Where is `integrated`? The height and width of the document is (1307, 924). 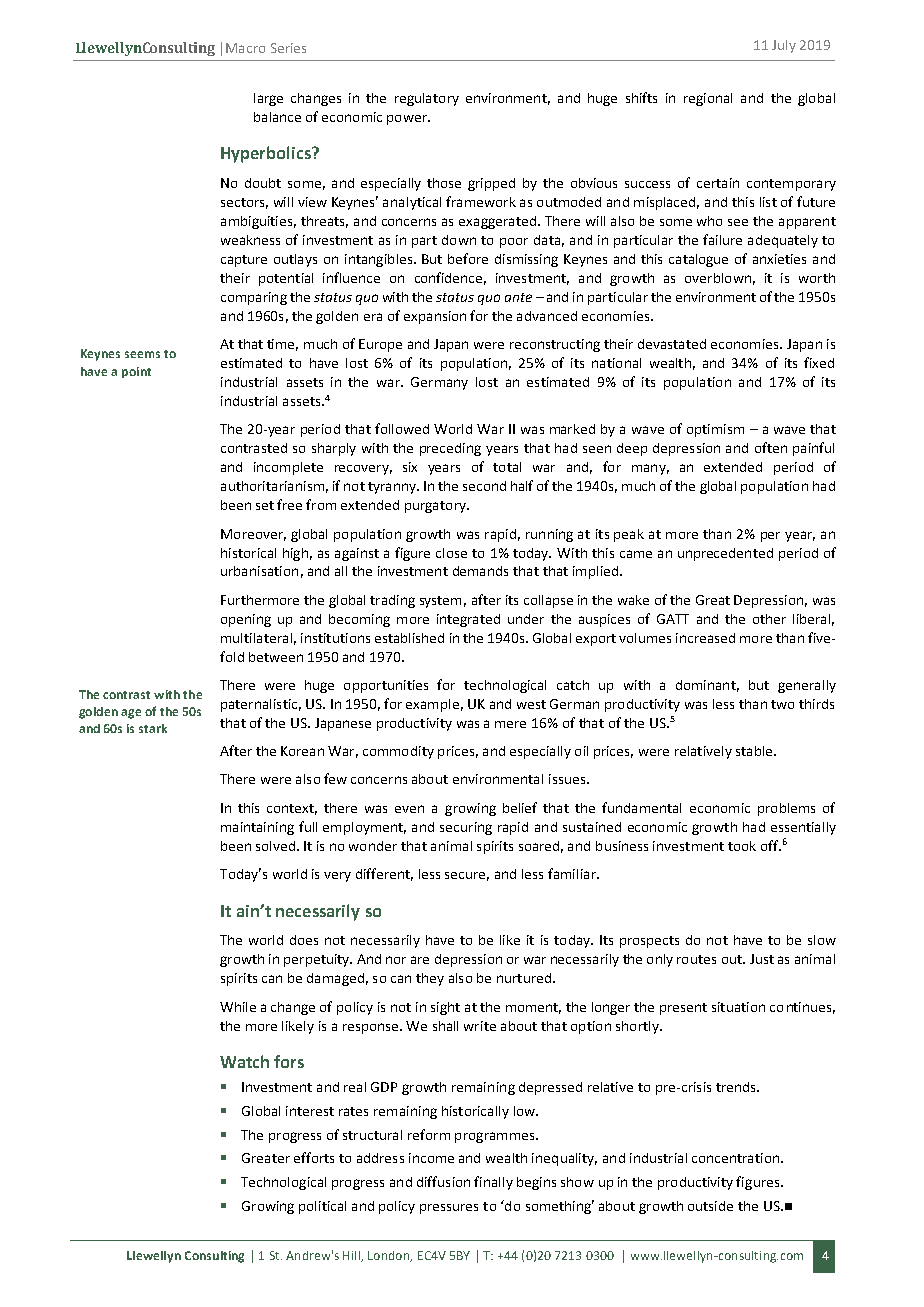 integrated is located at coordinates (468, 620).
